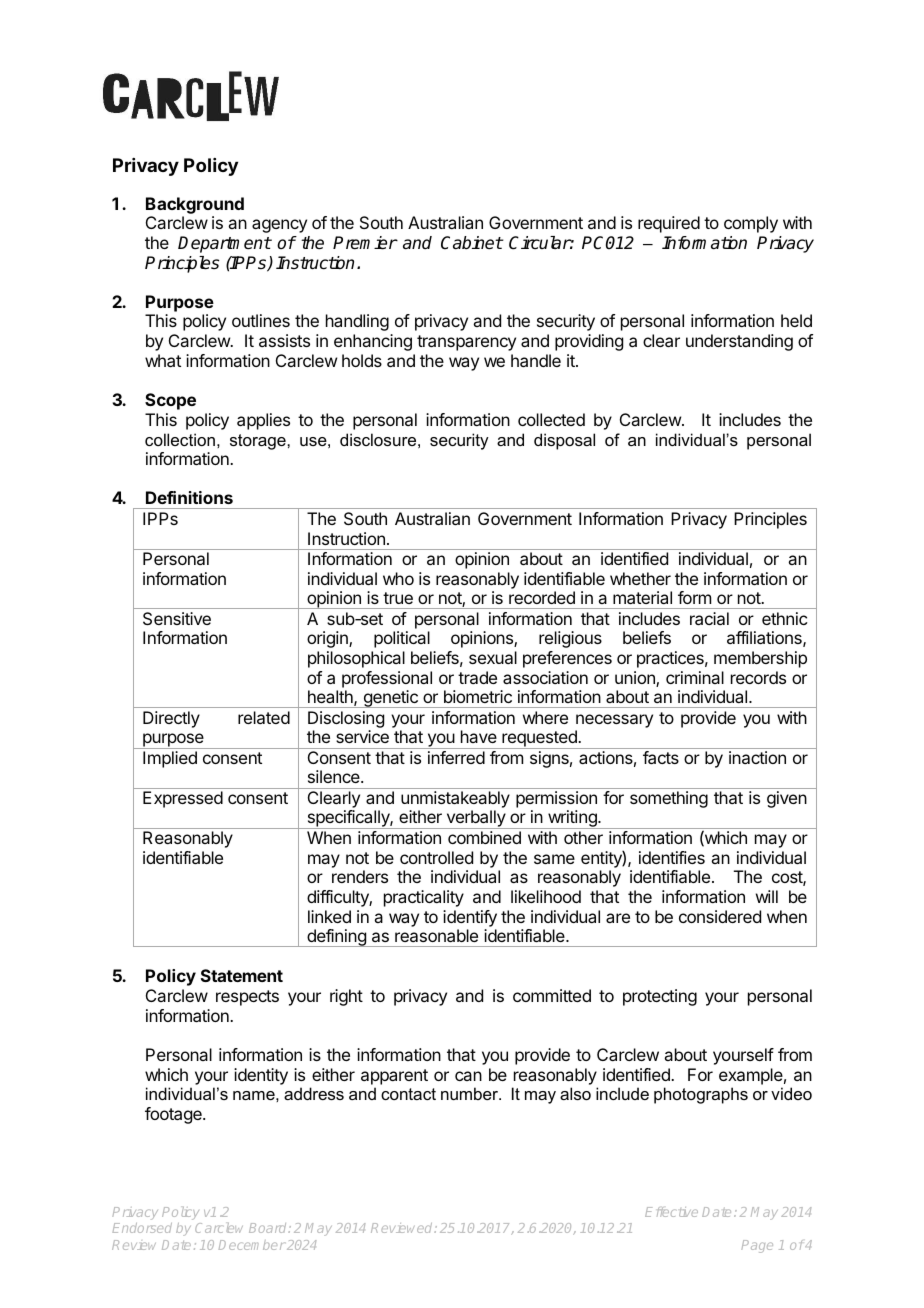 This document has width=924, height=1308. Describe the element at coordinates (660, 997) in the document. I see `protecting` at that location.
